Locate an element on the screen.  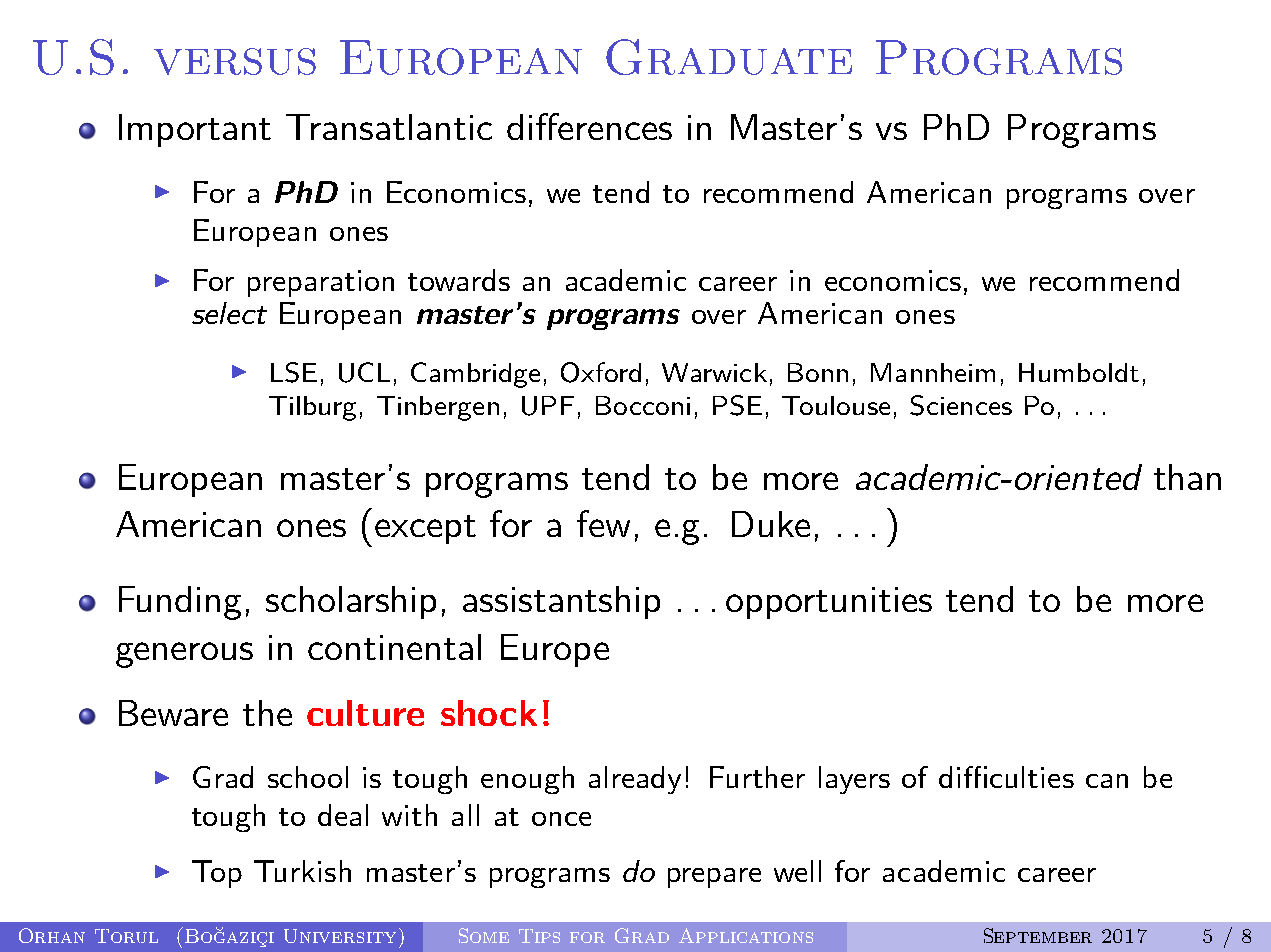
University is located at coordinates (342, 935).
